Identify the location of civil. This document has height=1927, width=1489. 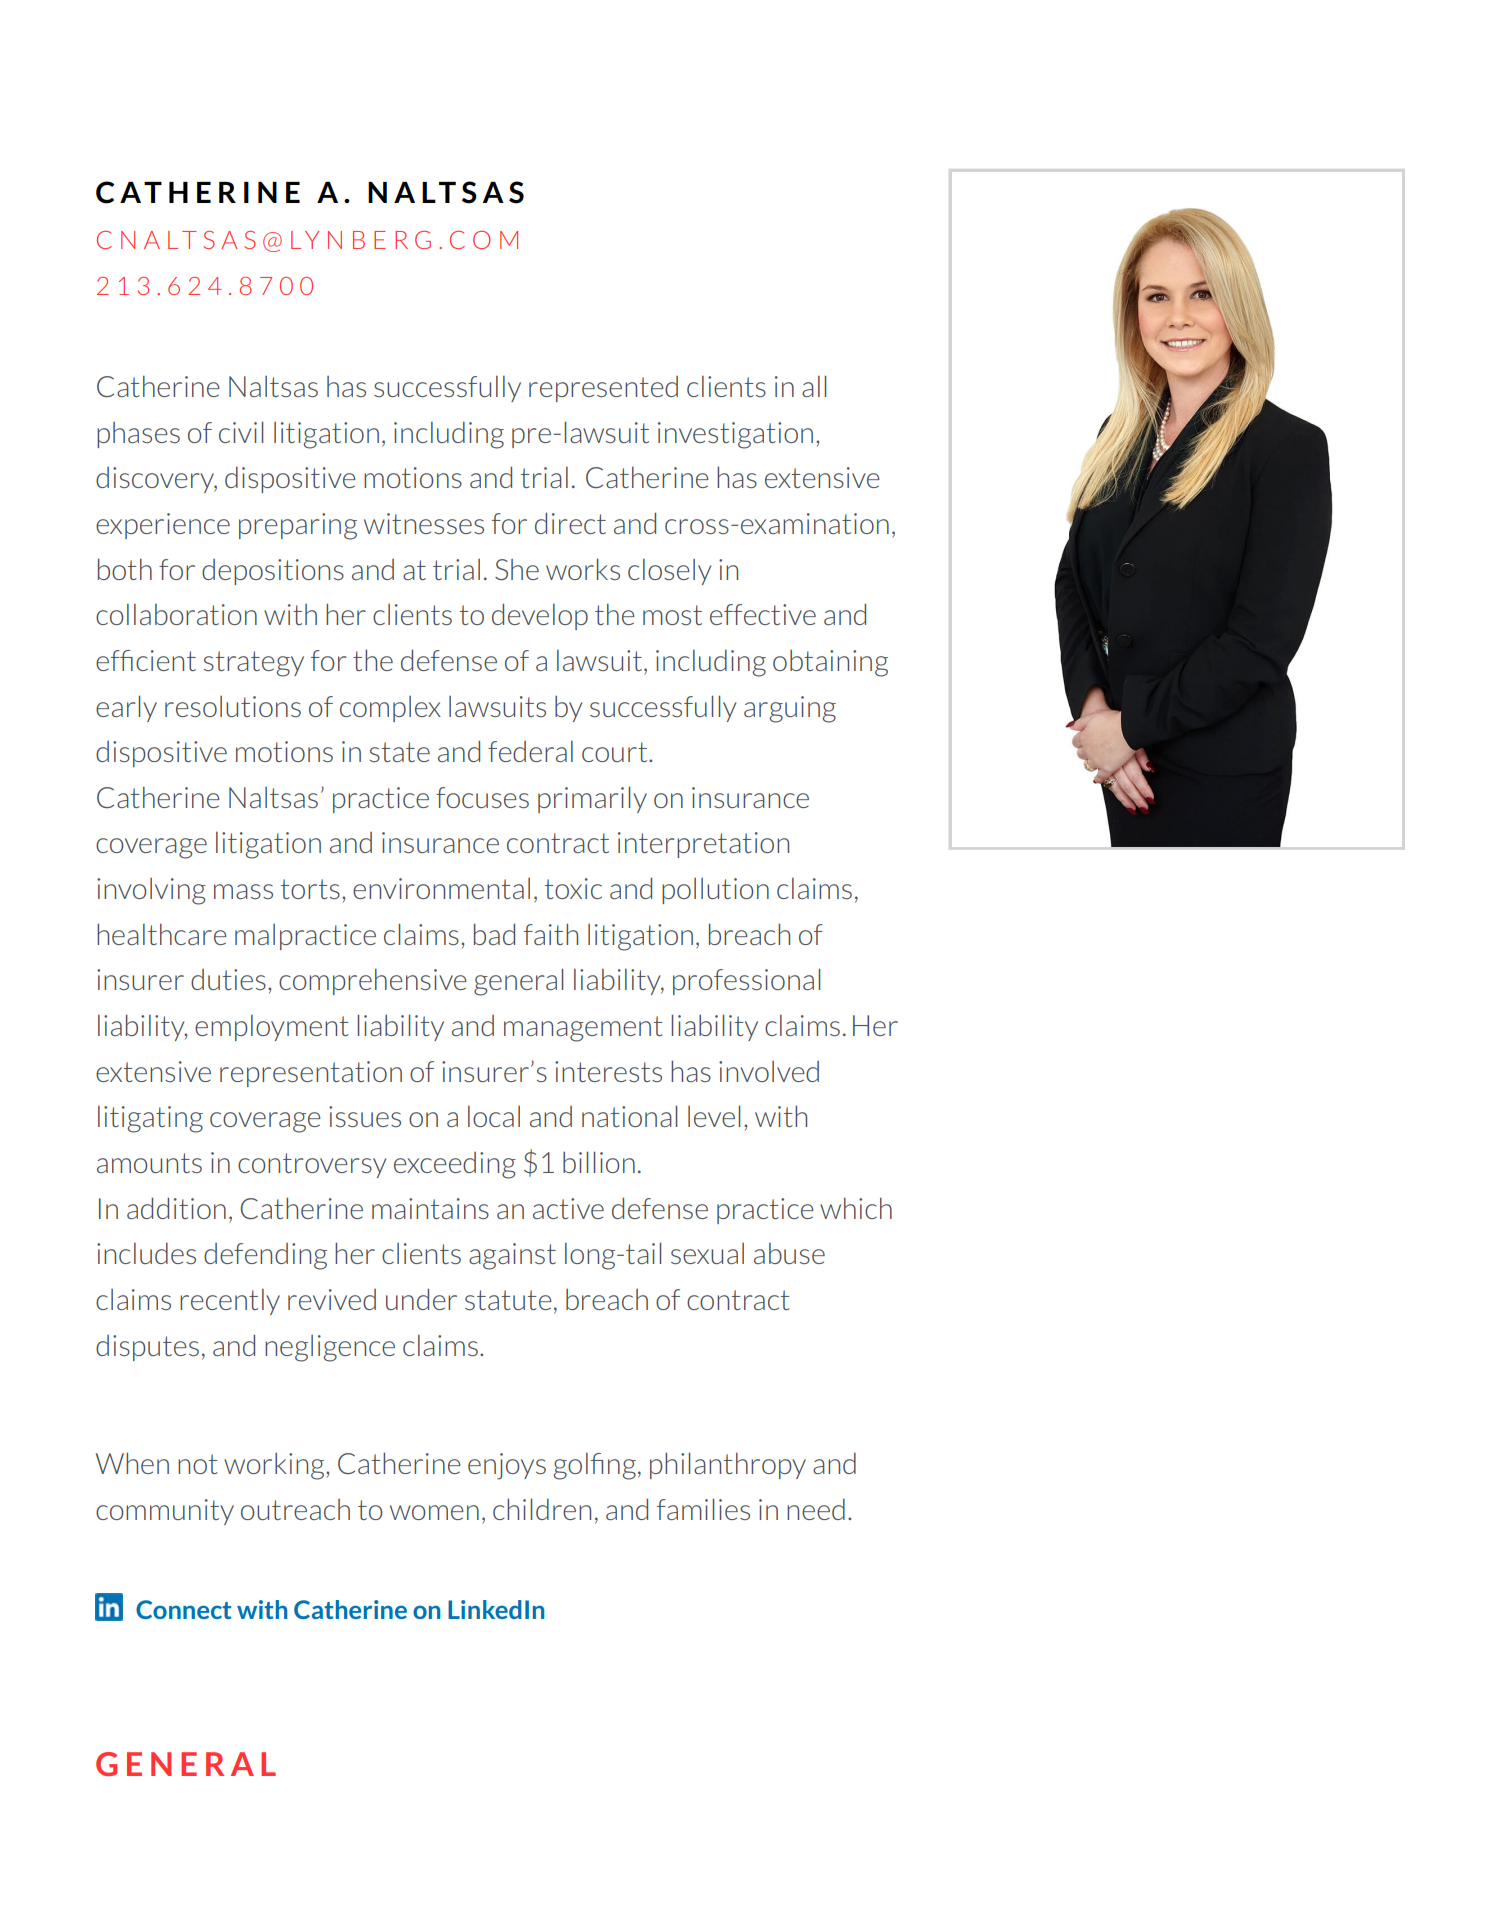
(241, 432).
